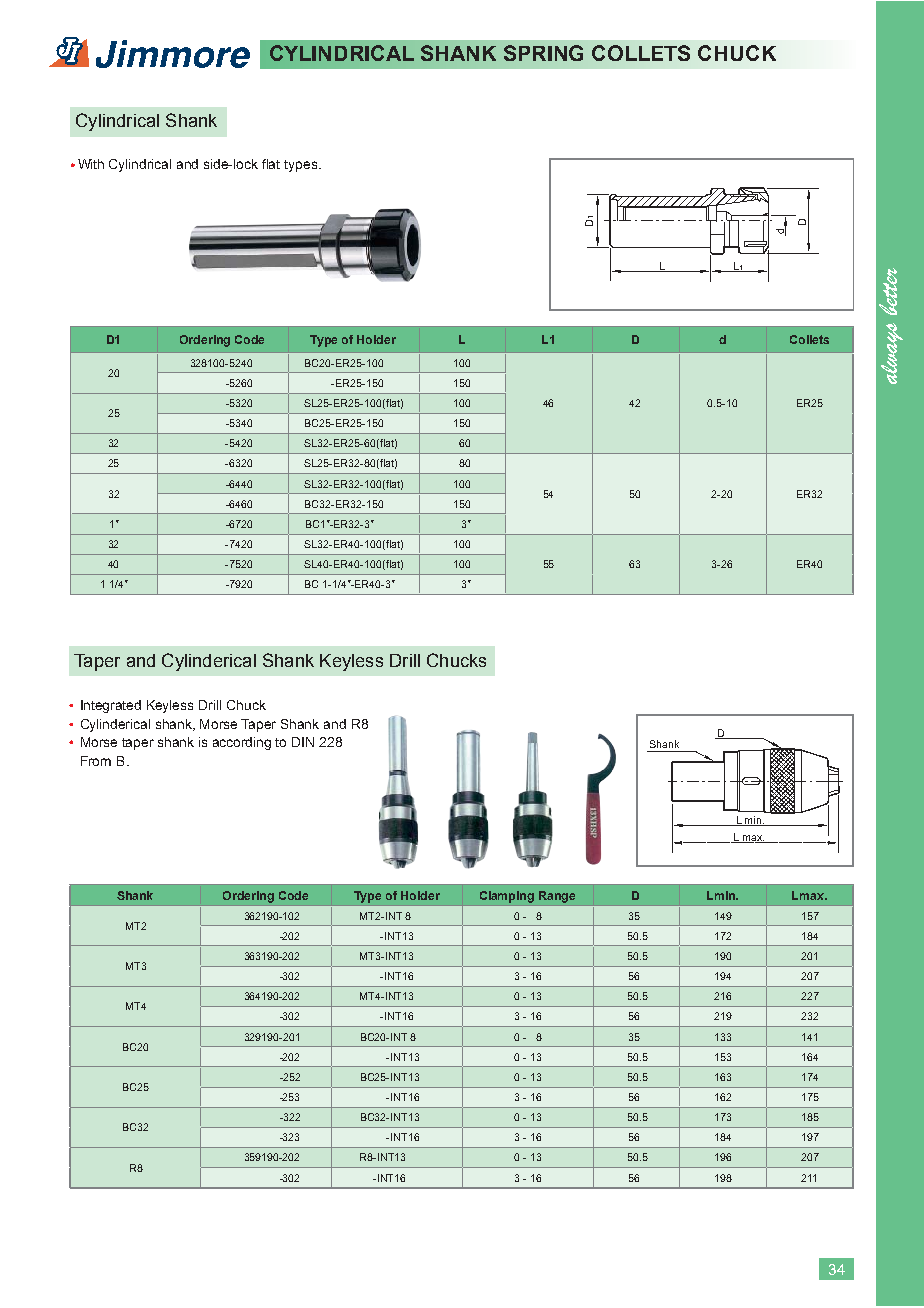 This screenshot has height=1308, width=924. I want to click on Integrated, so click(111, 706).
